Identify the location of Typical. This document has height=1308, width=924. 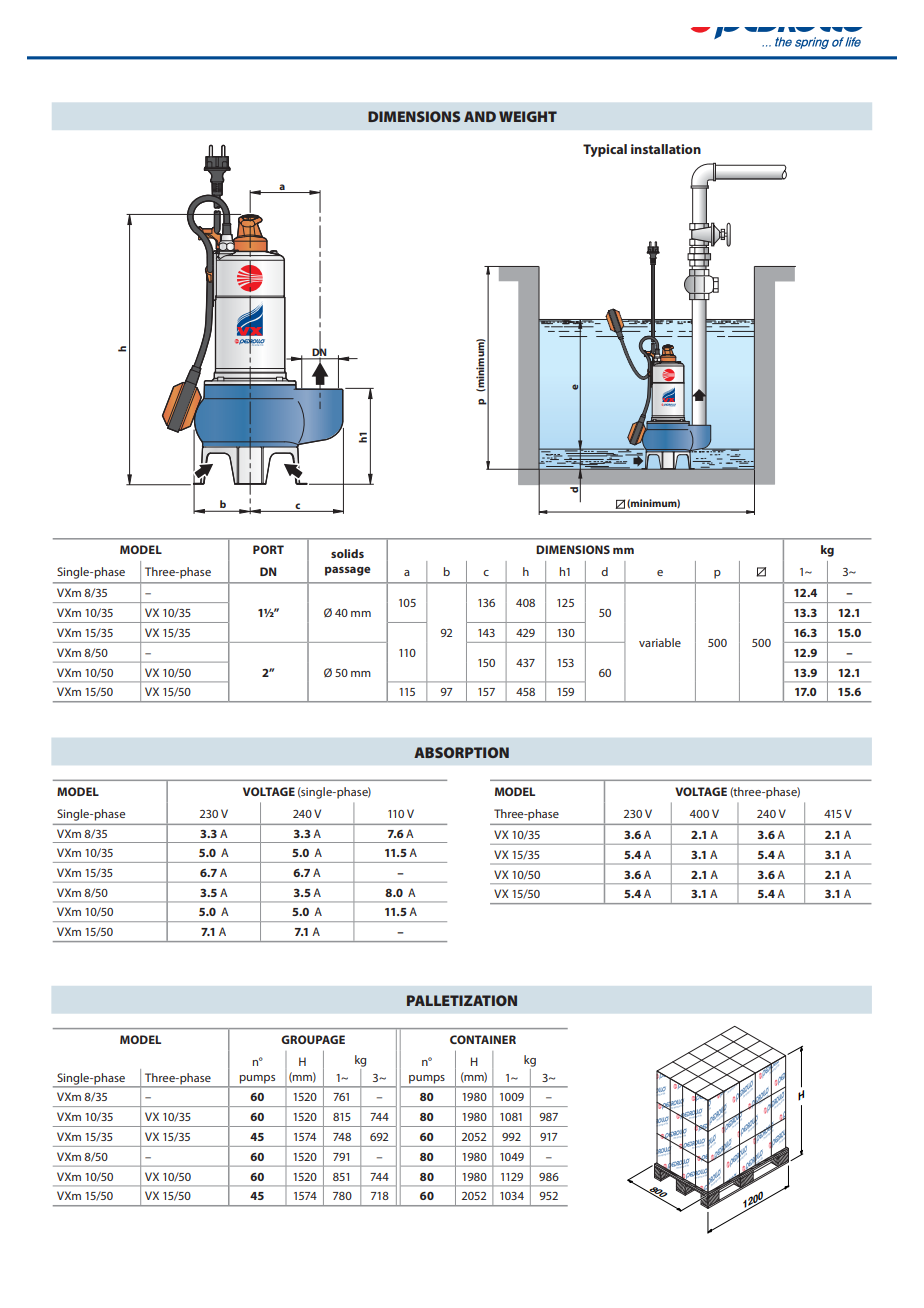
(605, 150).
